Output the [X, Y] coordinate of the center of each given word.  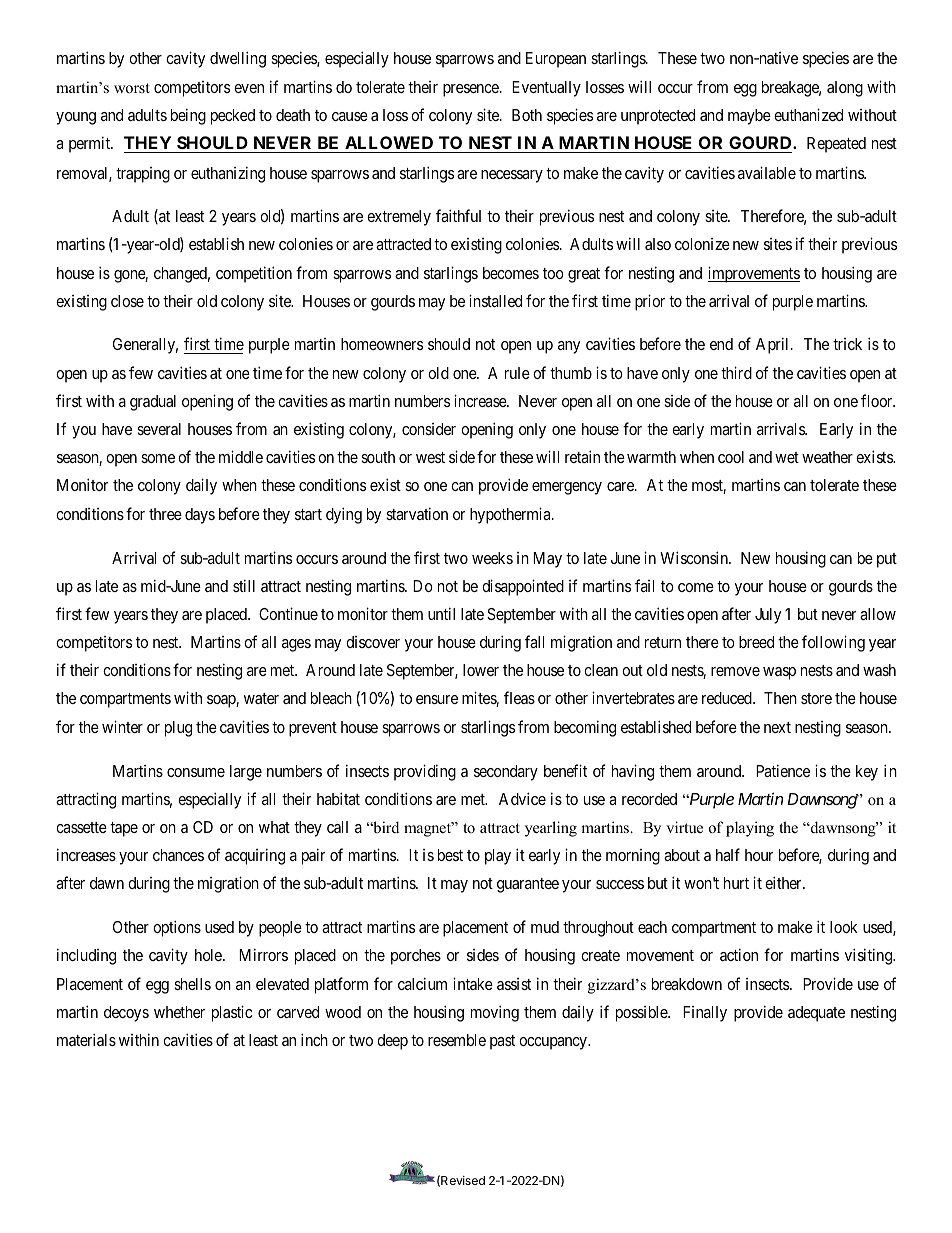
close [127, 301]
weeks [492, 558]
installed [495, 300]
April [774, 345]
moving [495, 1013]
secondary [506, 773]
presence [472, 90]
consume [196, 772]
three [165, 514]
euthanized [808, 114]
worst [132, 88]
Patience [783, 770]
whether [179, 1012]
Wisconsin [695, 557]
